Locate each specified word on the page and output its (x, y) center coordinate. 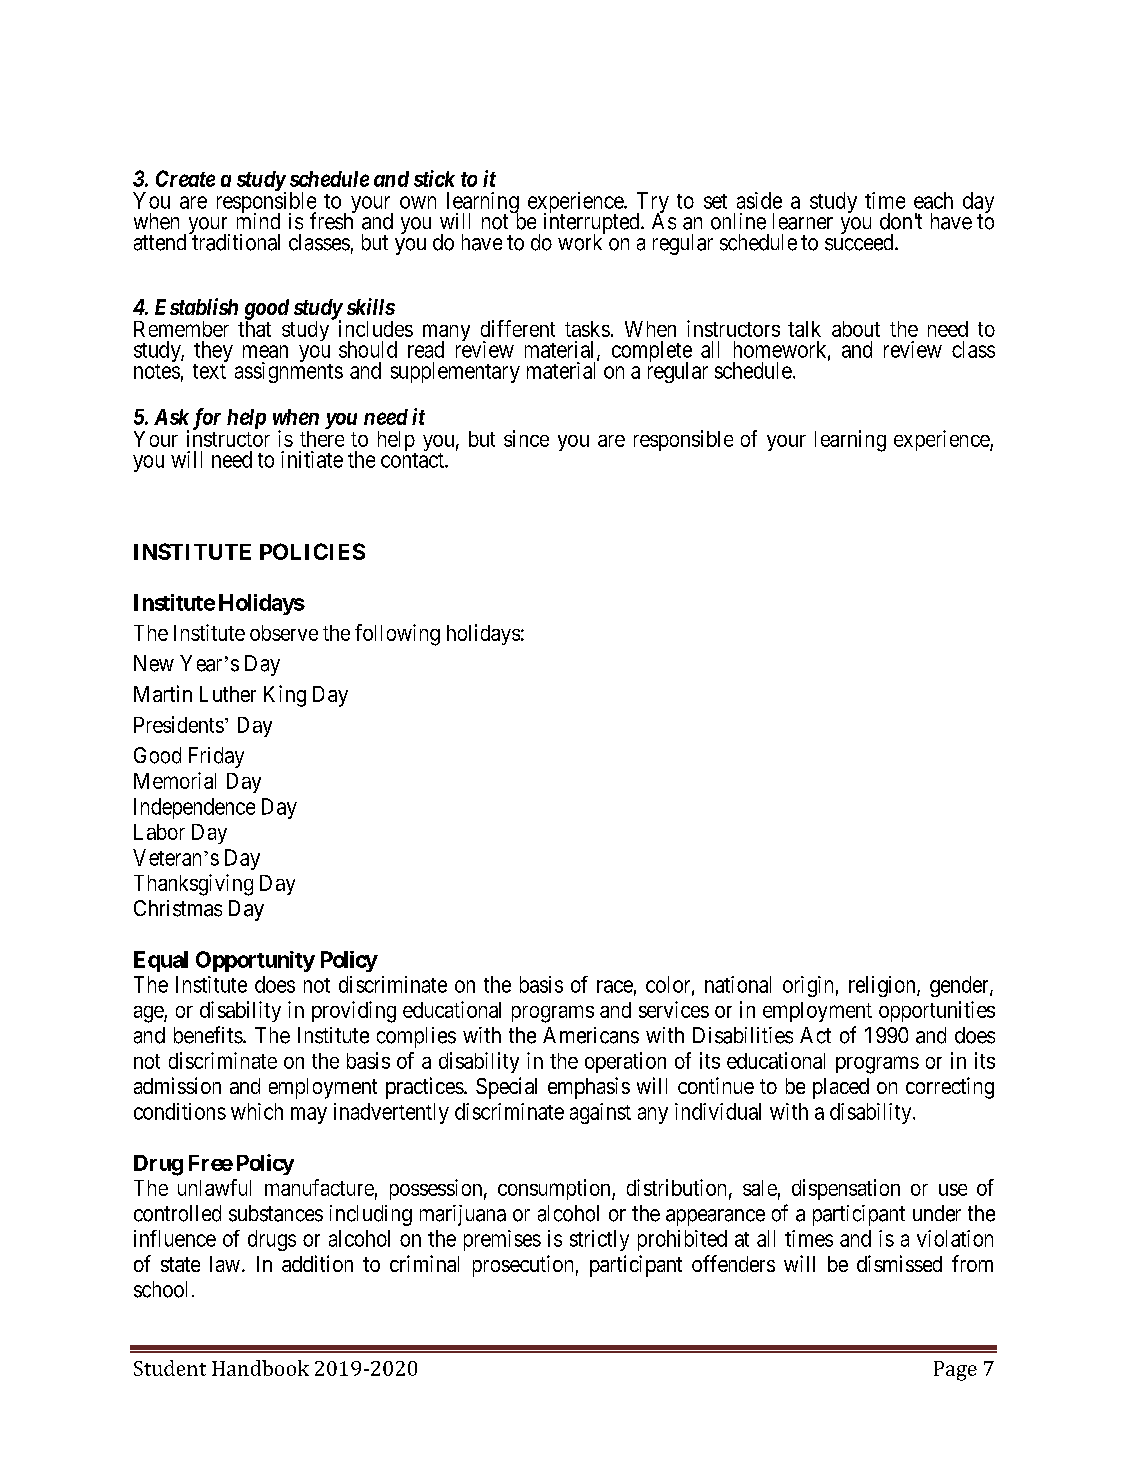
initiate (312, 459)
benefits (208, 1035)
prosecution (523, 1266)
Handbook (260, 1368)
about (856, 329)
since (526, 438)
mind (258, 220)
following (397, 635)
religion (883, 986)
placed (841, 1088)
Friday (216, 757)
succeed (860, 242)
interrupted (593, 224)
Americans (591, 1035)
